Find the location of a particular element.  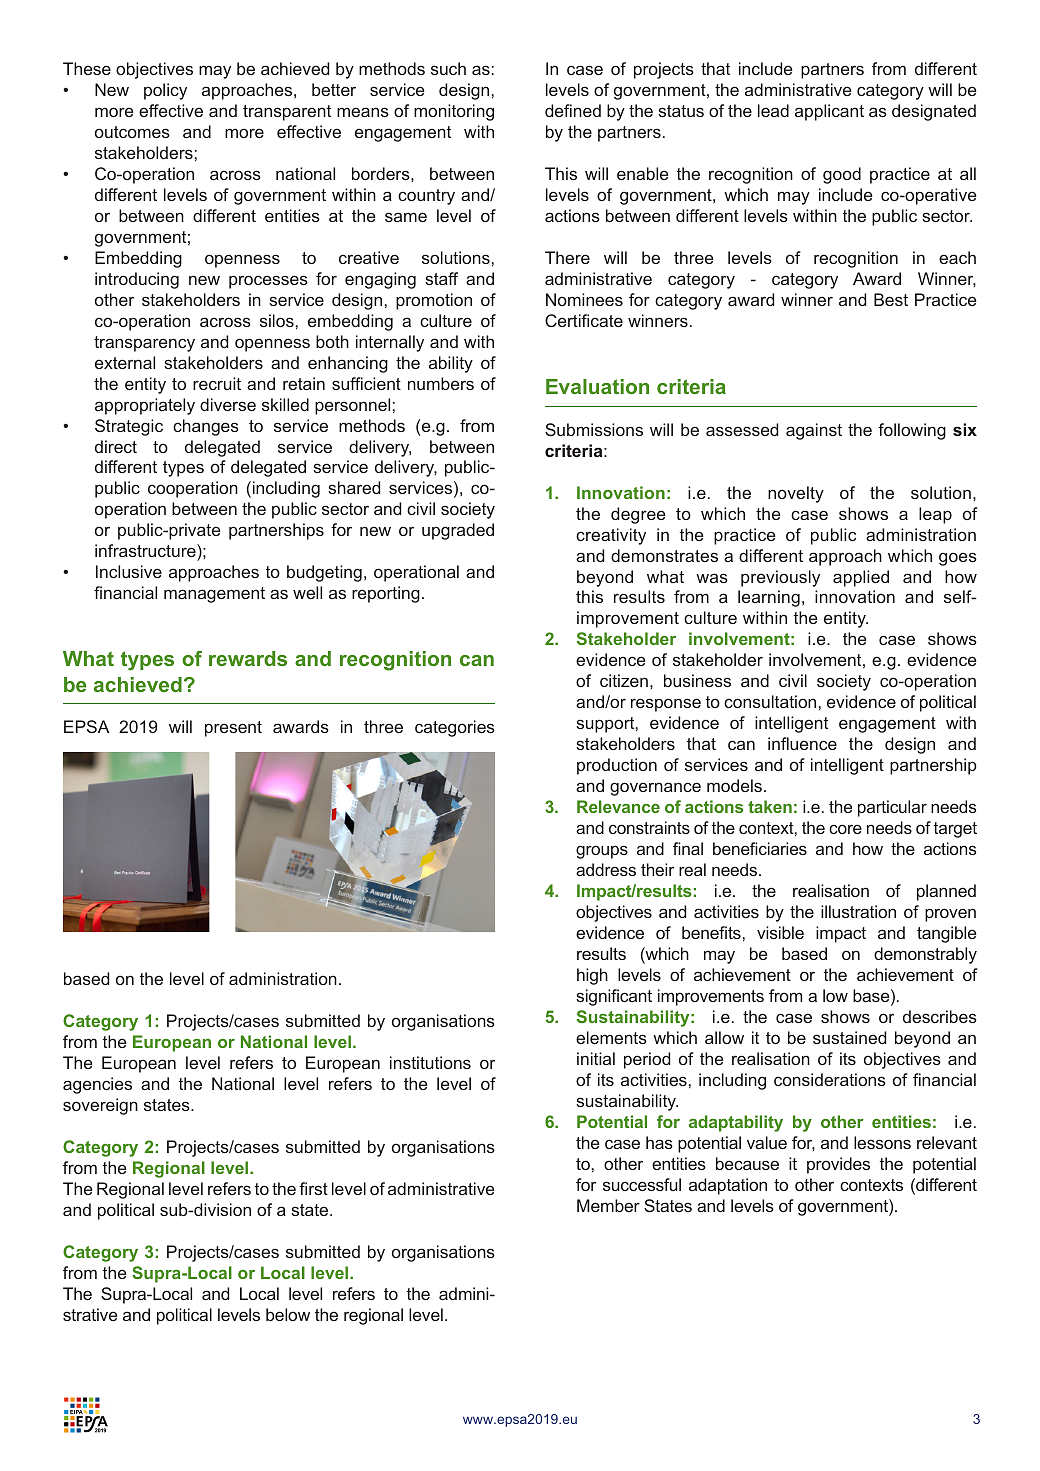

address is located at coordinates (606, 869).
